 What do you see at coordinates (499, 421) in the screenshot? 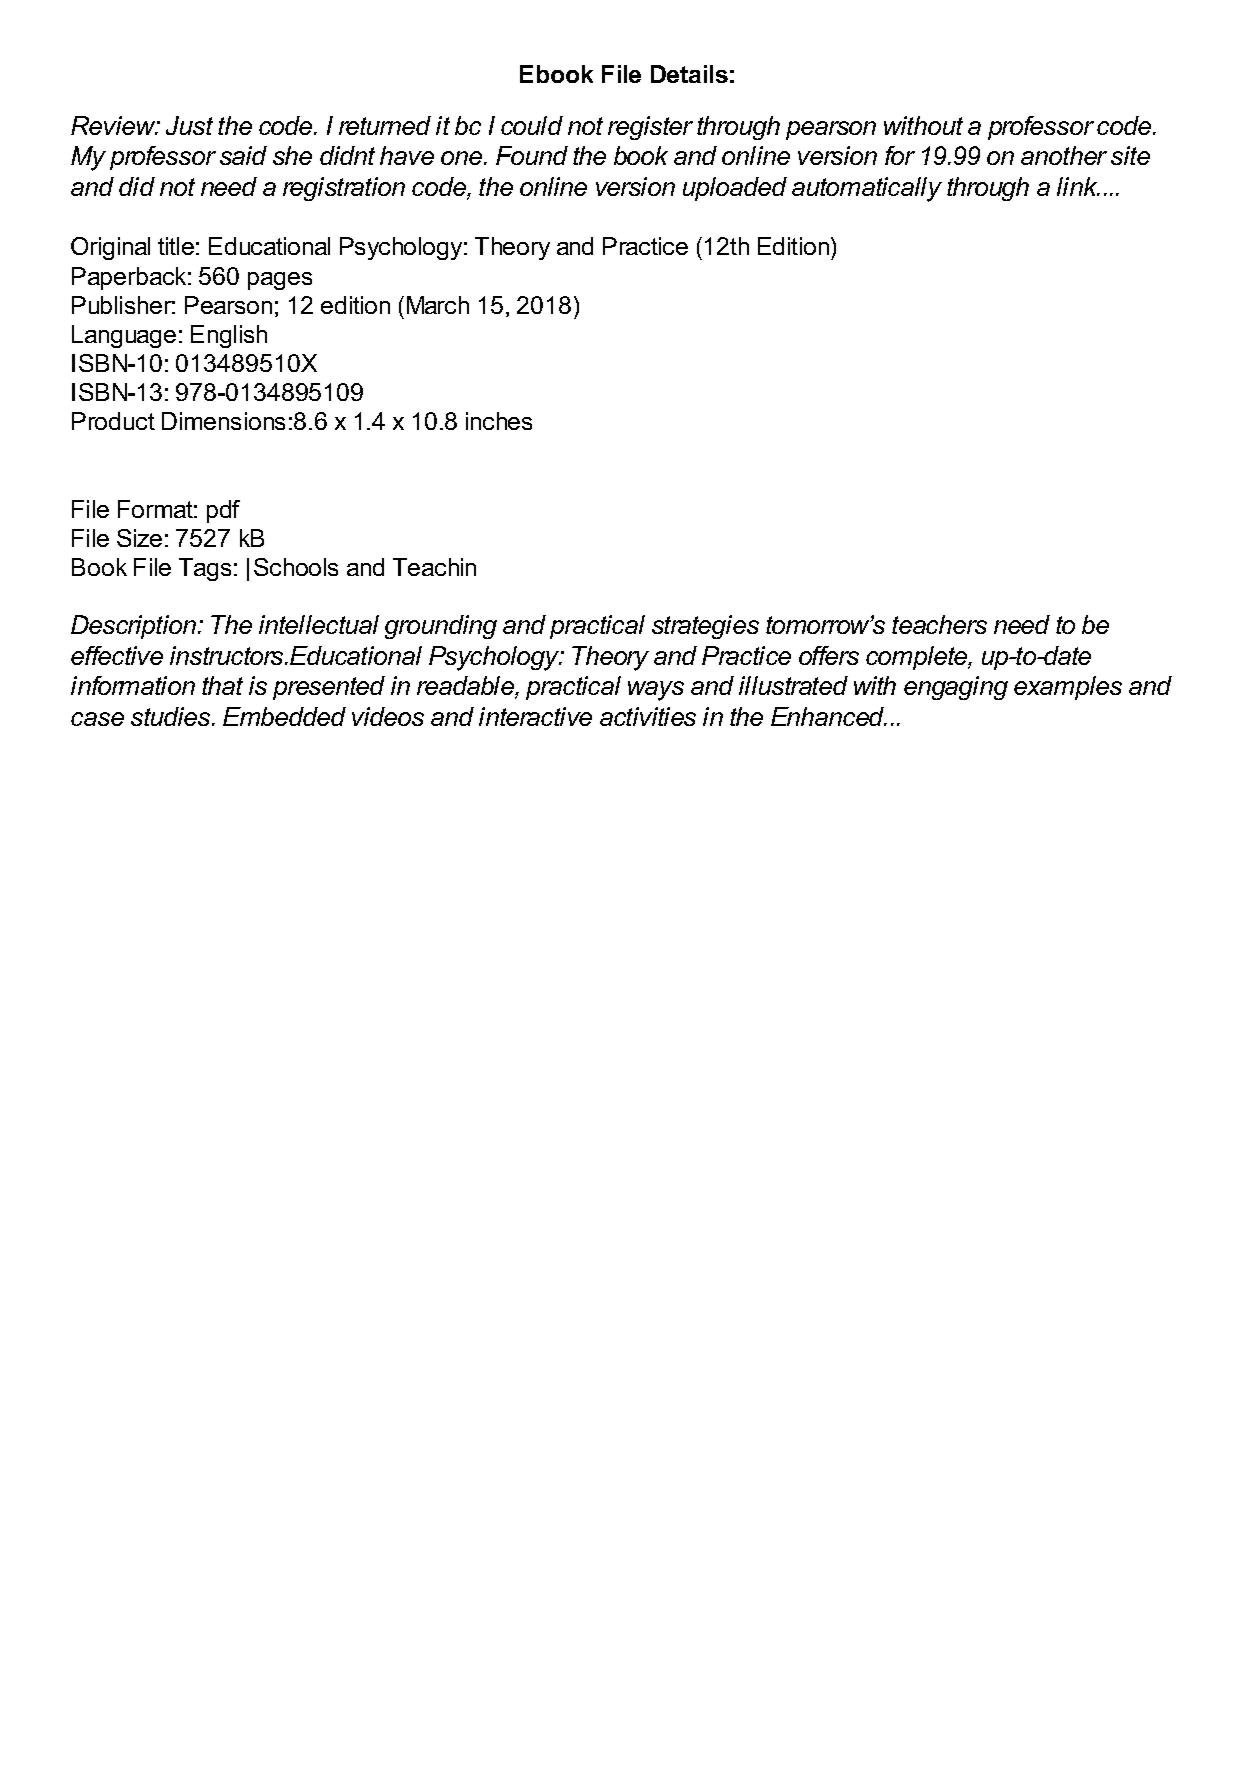
I see `inches` at bounding box center [499, 421].
